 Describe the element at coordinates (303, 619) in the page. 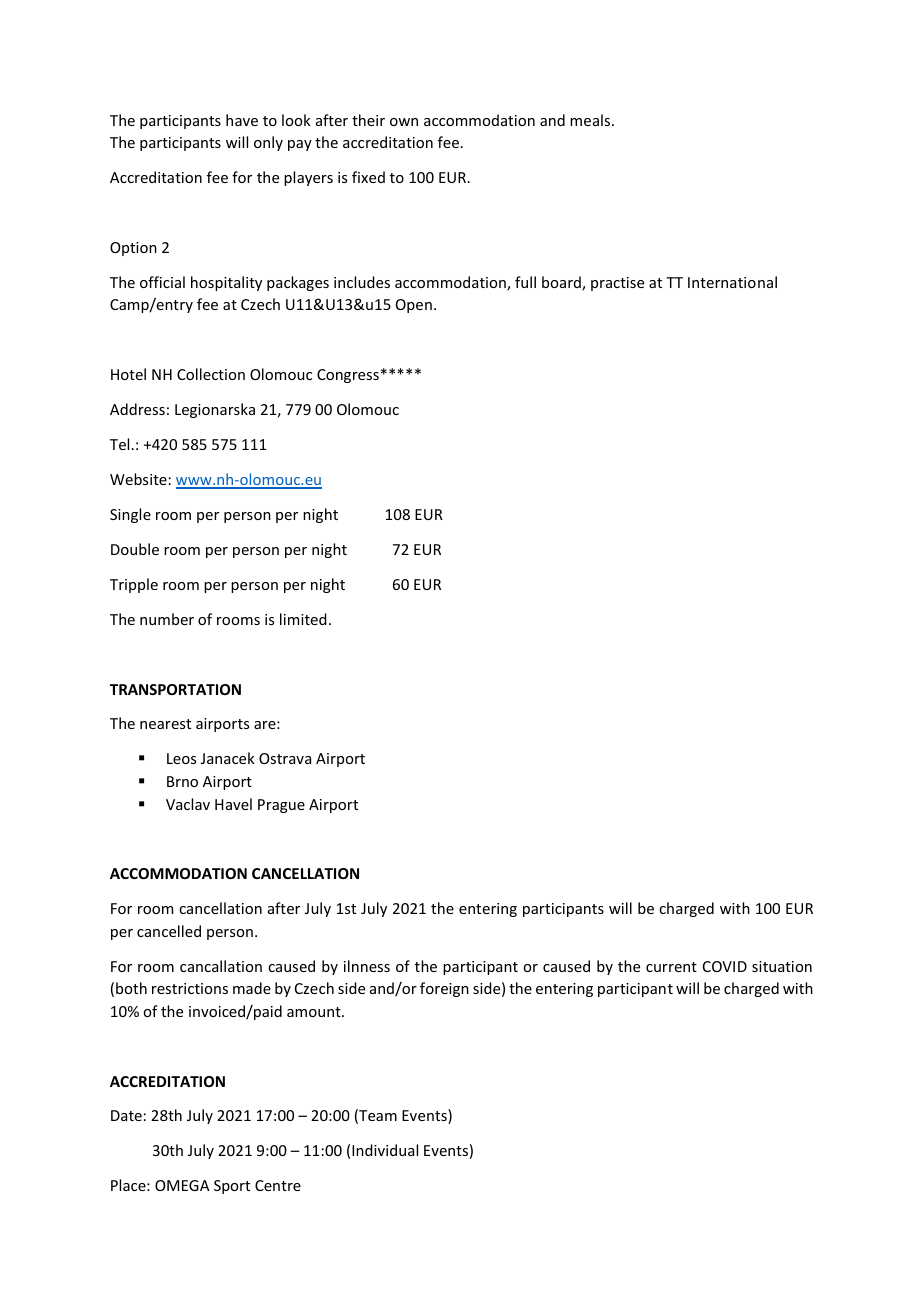

I see `limited` at that location.
